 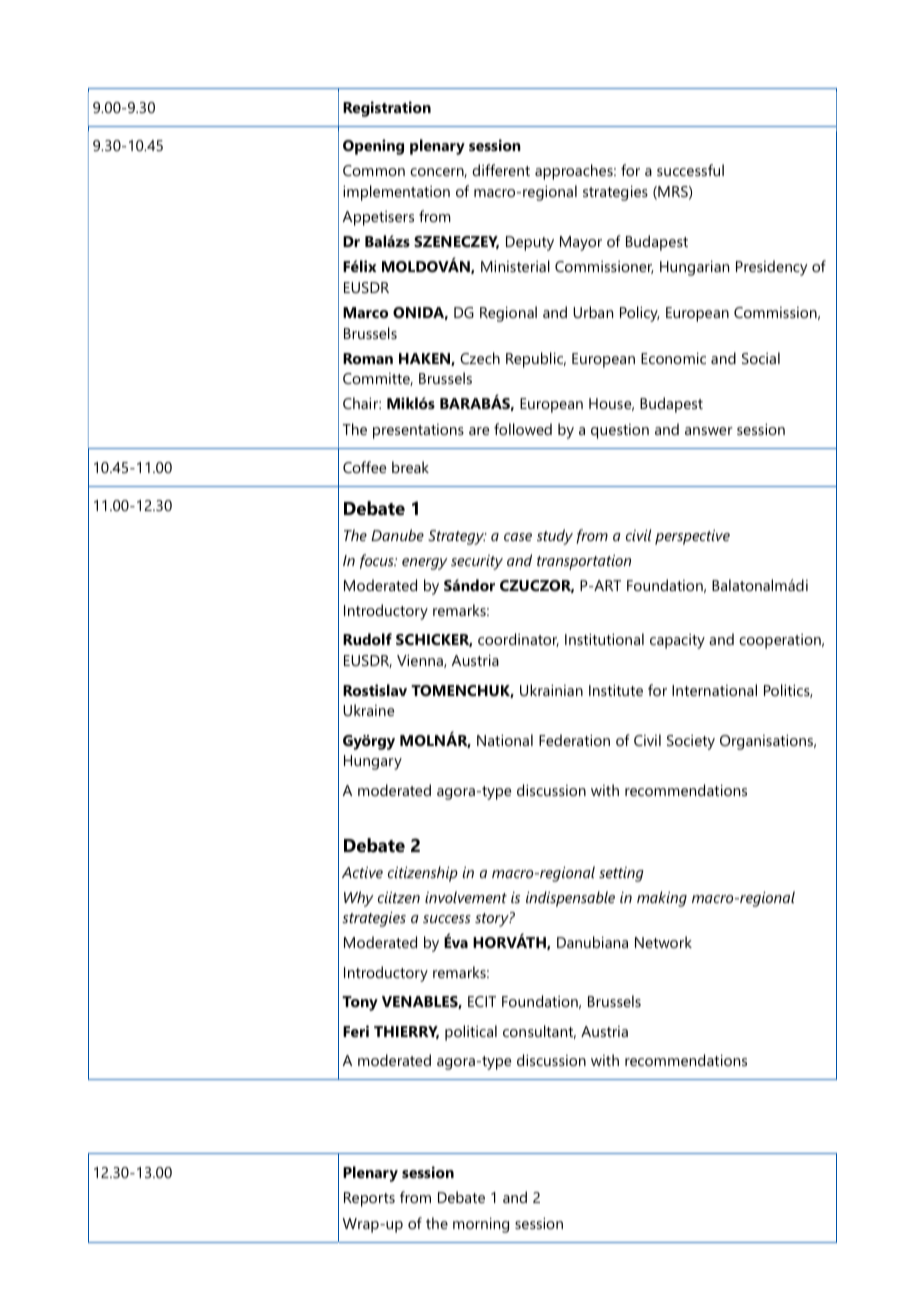 I want to click on Hungarian, so click(x=694, y=268).
